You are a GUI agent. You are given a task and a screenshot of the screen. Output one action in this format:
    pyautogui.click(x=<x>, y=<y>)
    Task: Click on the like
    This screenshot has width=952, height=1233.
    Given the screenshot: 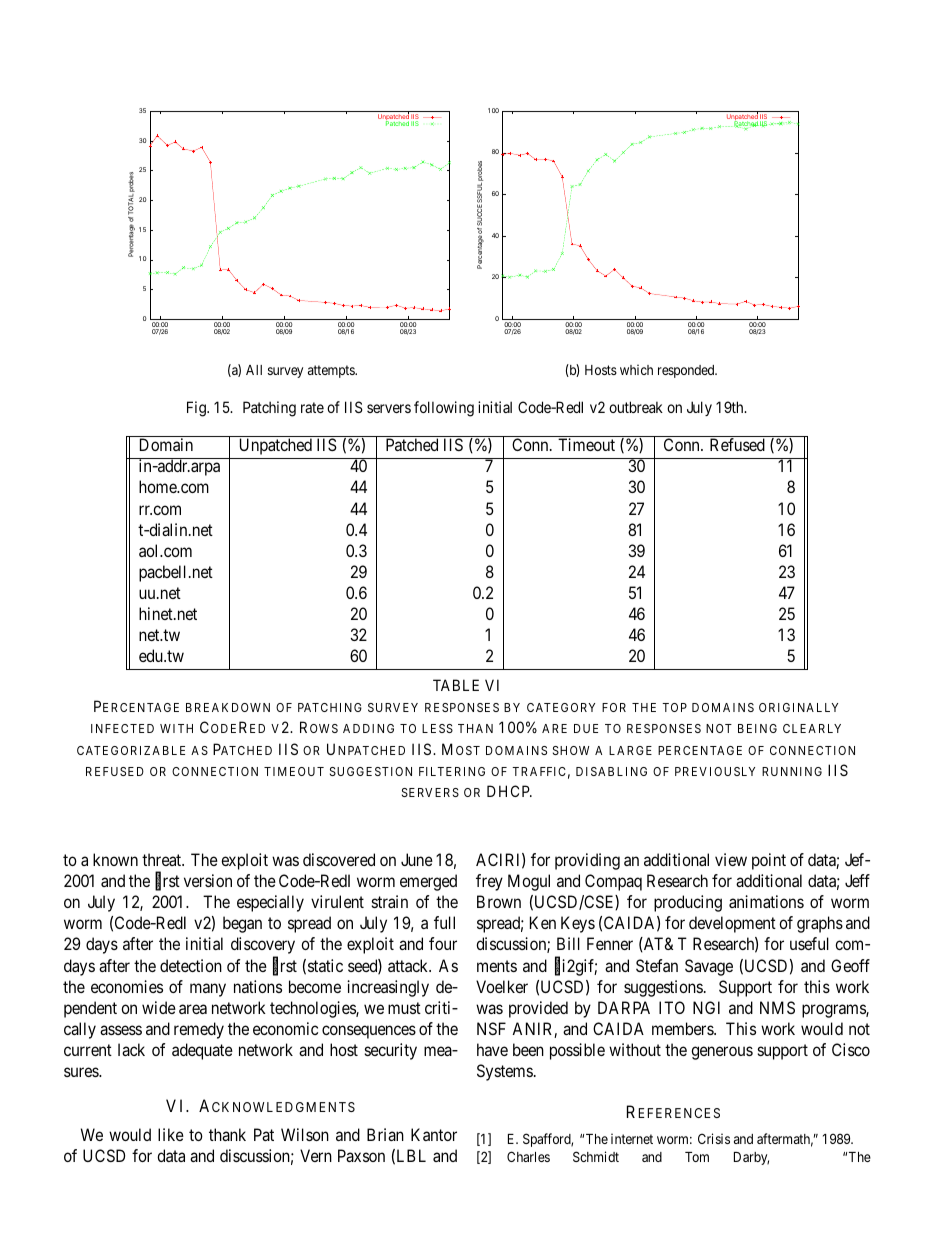 What is the action you would take?
    pyautogui.click(x=171, y=1134)
